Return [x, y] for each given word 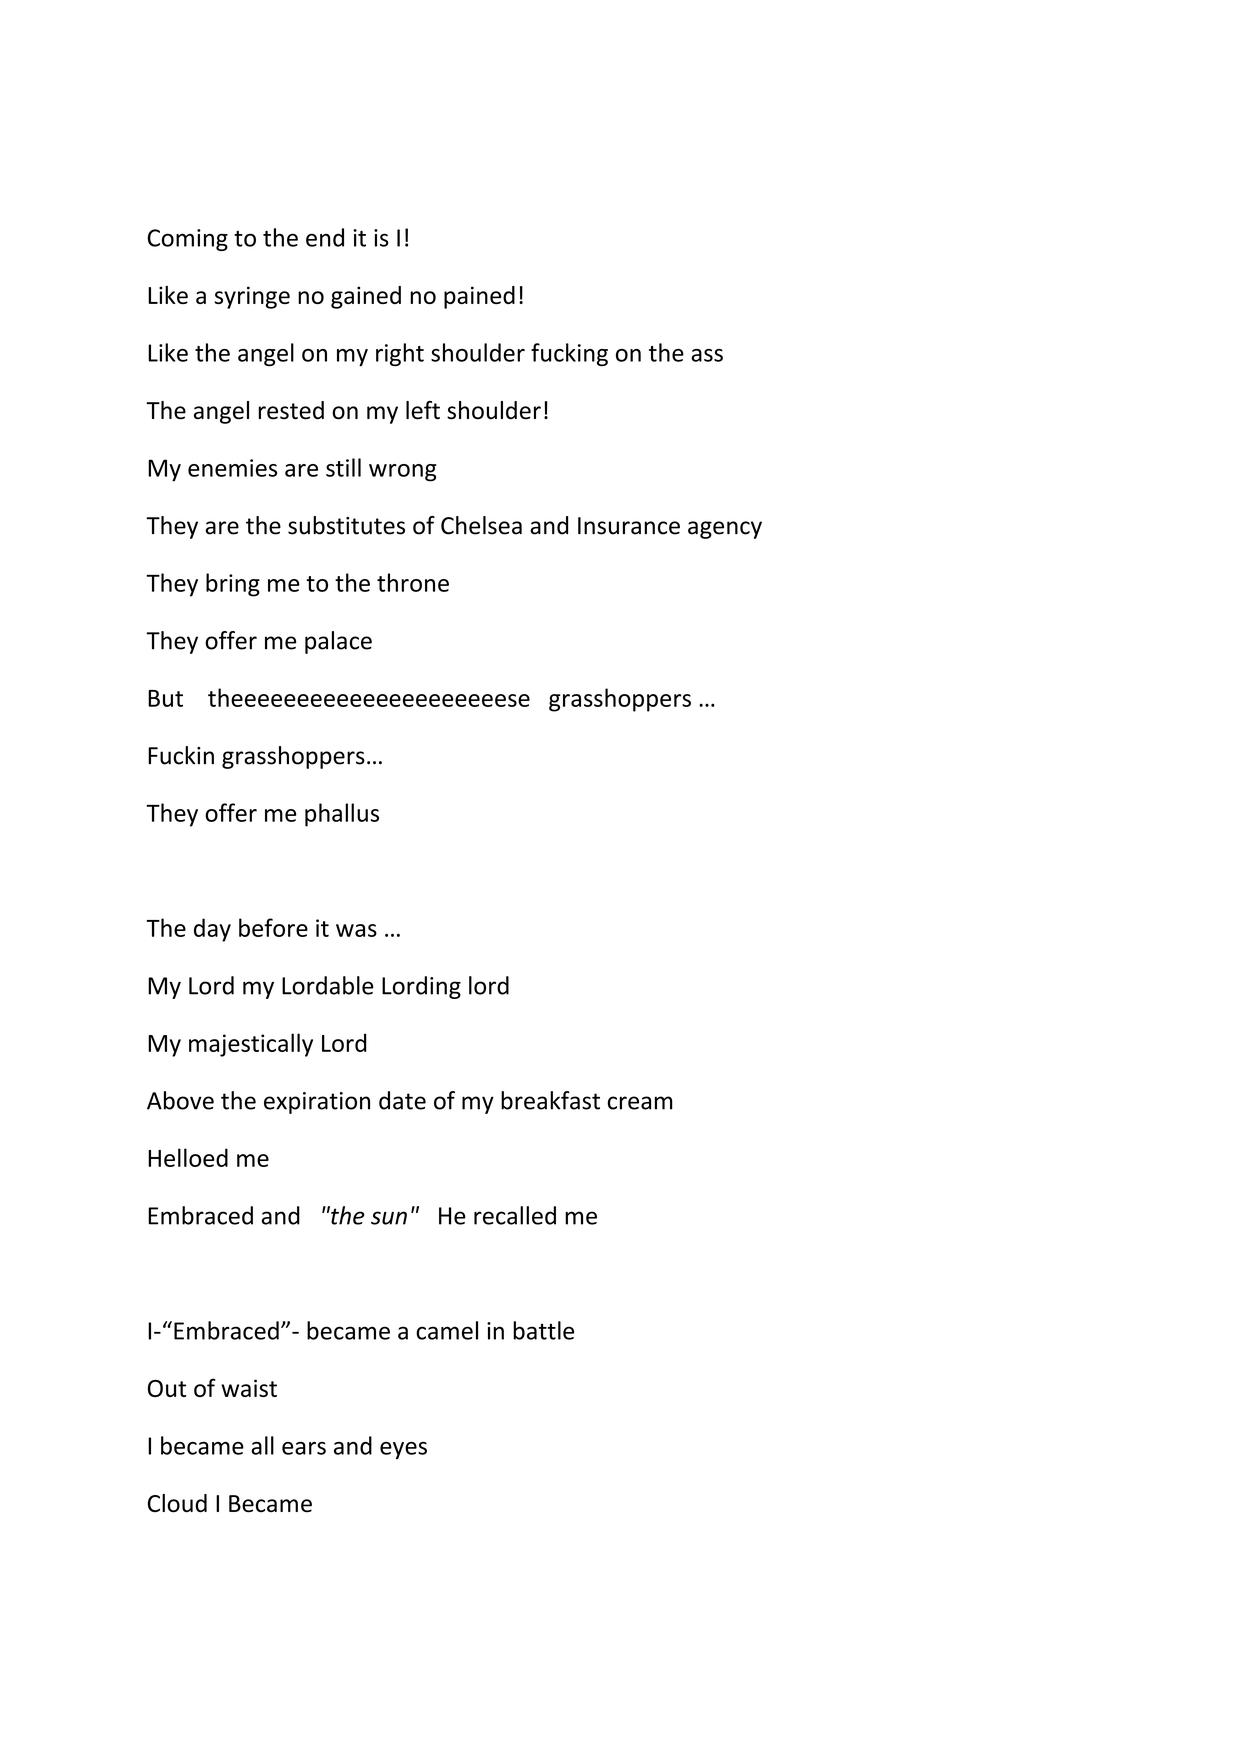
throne [413, 582]
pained [479, 297]
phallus [342, 815]
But [165, 698]
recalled [515, 1215]
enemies [232, 468]
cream [639, 1103]
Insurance [629, 526]
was [356, 930]
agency [725, 530]
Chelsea [481, 525]
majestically [251, 1045]
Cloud [177, 1503]
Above [180, 1100]
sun [389, 1218]
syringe [252, 297]
